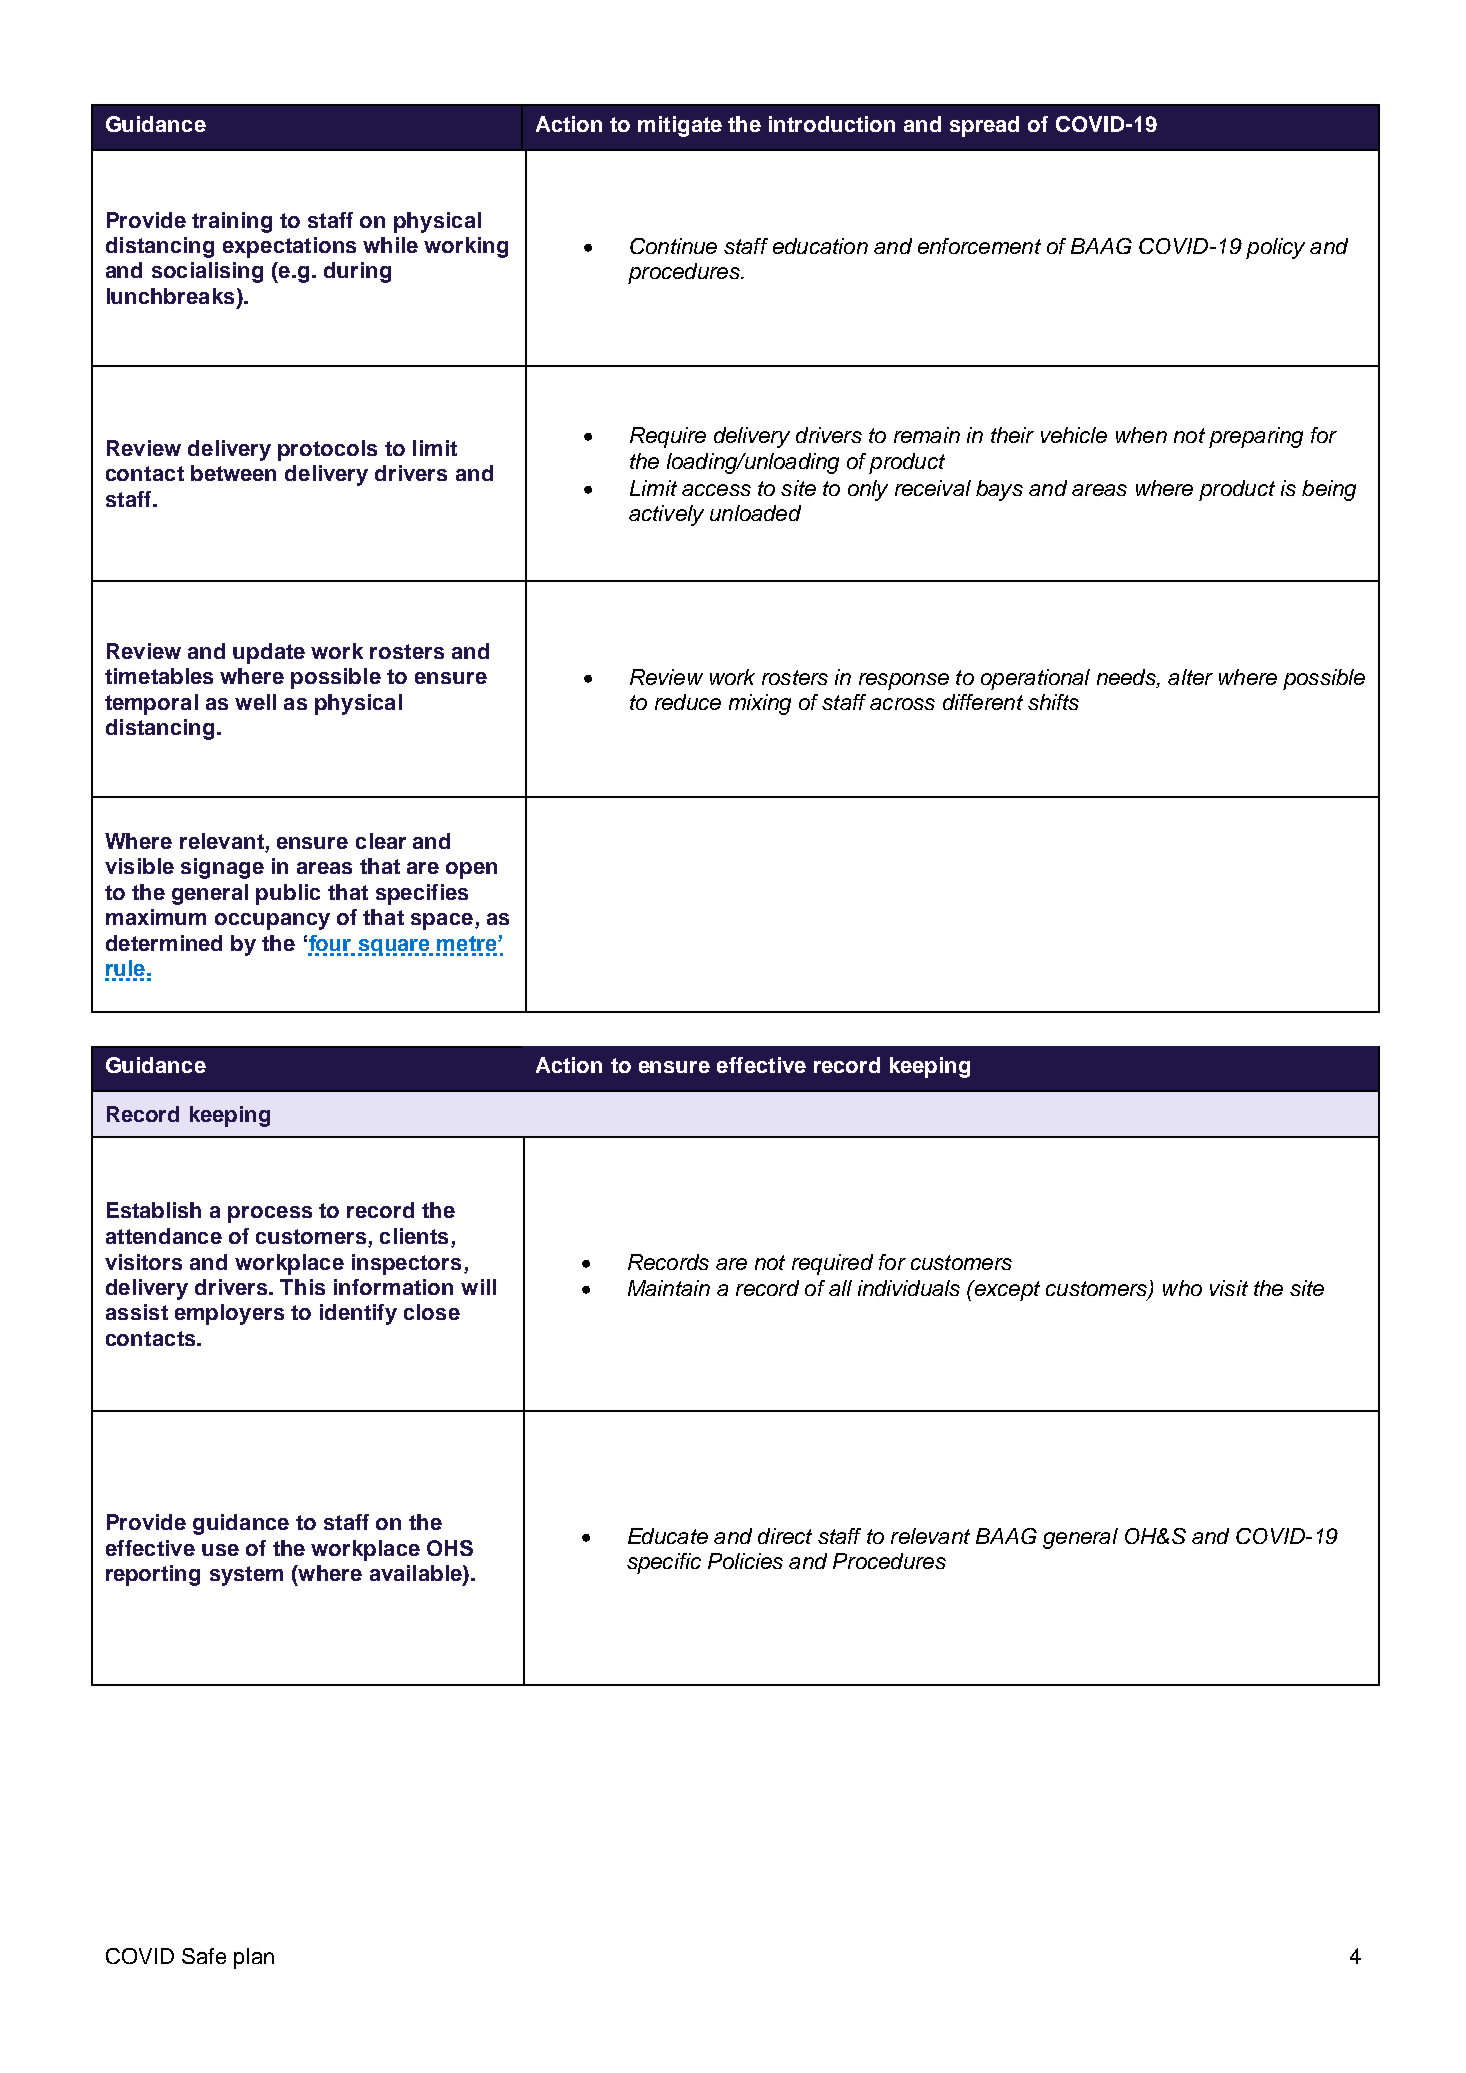  What do you see at coordinates (232, 222) in the screenshot?
I see `training` at bounding box center [232, 222].
